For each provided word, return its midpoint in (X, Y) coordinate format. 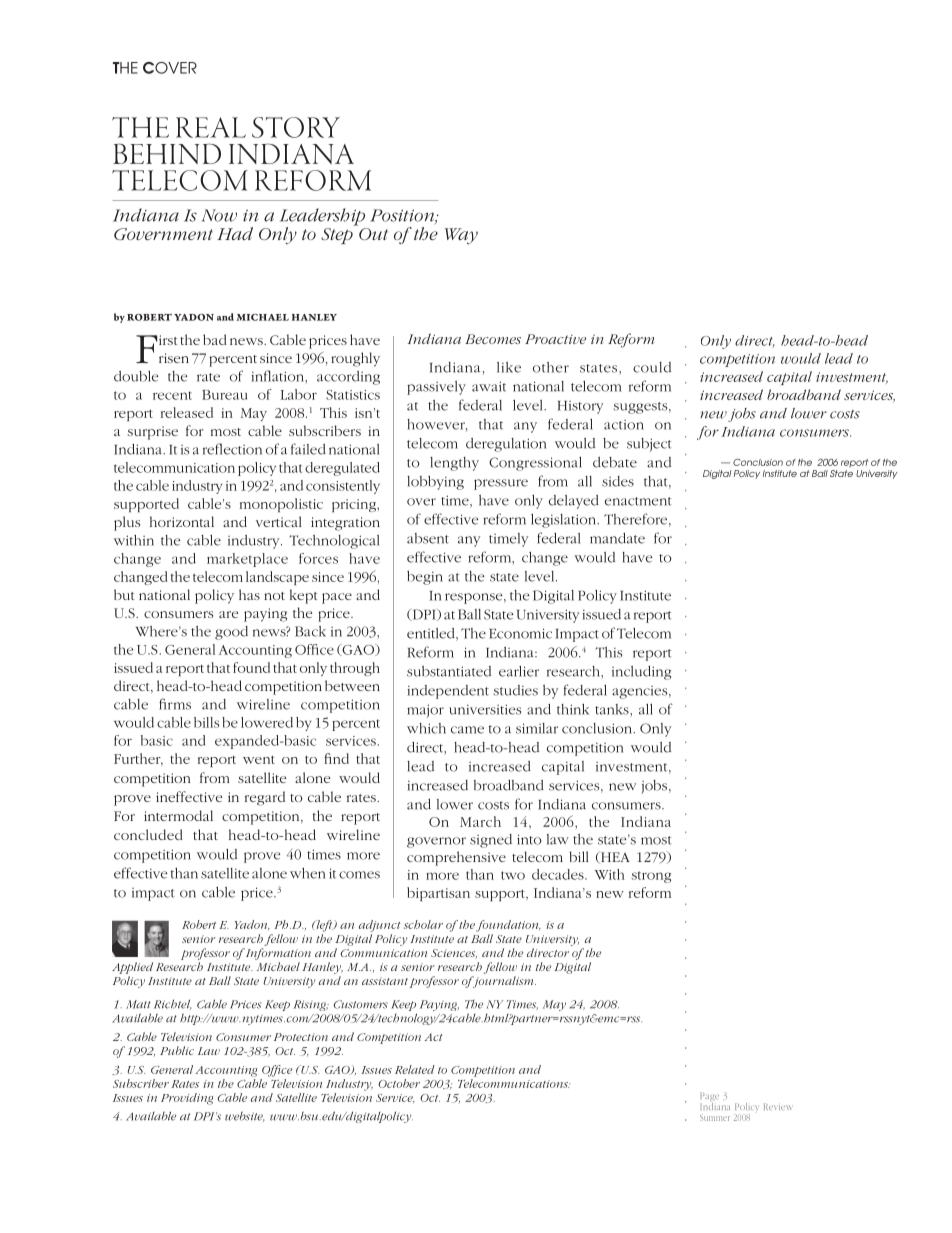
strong (651, 877)
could (652, 367)
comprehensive (456, 858)
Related (415, 1069)
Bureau (224, 395)
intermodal (178, 815)
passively (436, 388)
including (641, 673)
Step (337, 236)
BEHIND (167, 153)
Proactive (555, 339)
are (228, 614)
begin (425, 578)
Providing (187, 1099)
